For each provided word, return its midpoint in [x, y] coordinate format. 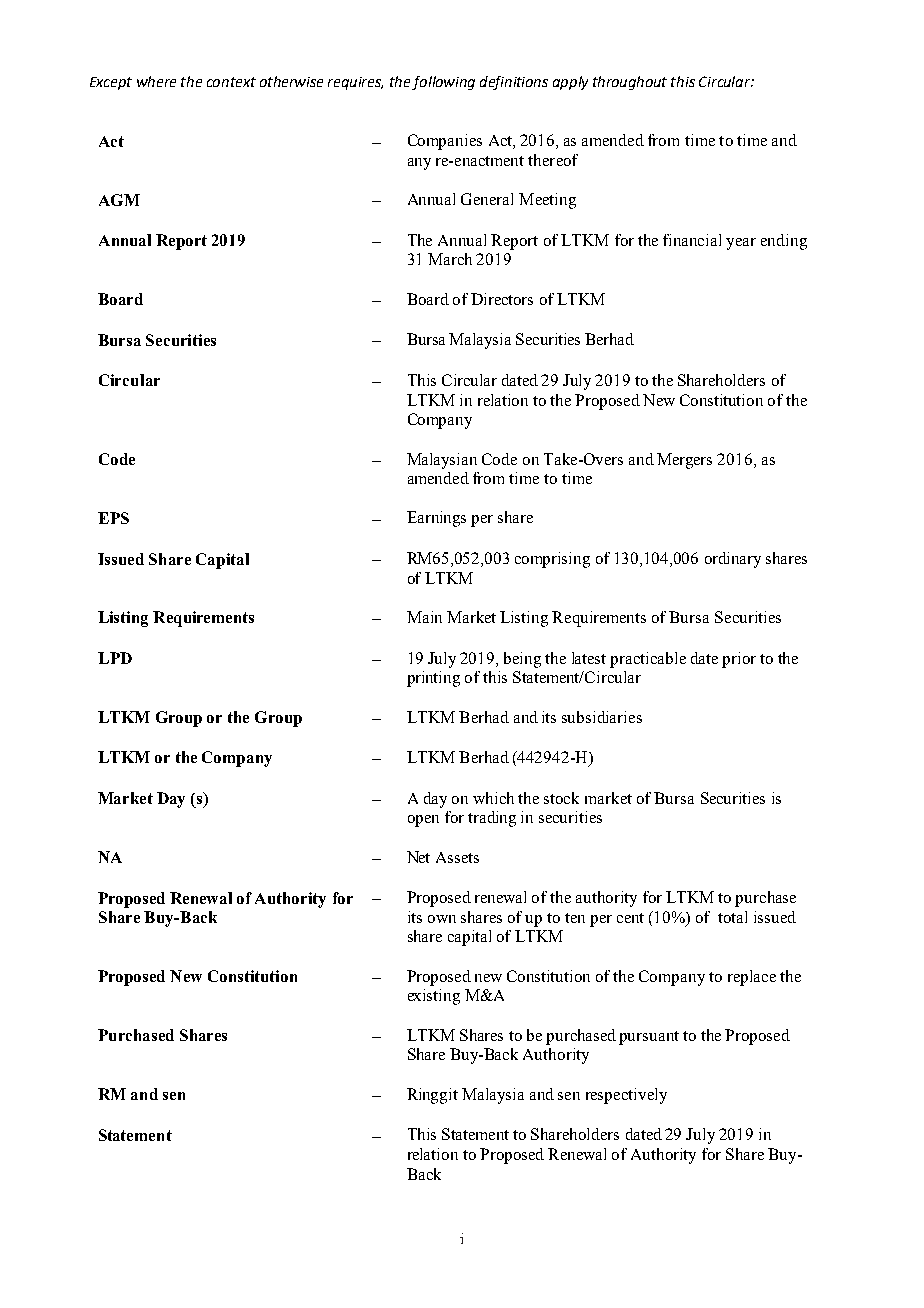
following [443, 83]
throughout [630, 83]
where [156, 81]
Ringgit [432, 1096]
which [493, 798]
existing [434, 997]
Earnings [436, 519]
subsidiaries [602, 717]
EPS [113, 518]
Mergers [684, 461]
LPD [115, 658]
